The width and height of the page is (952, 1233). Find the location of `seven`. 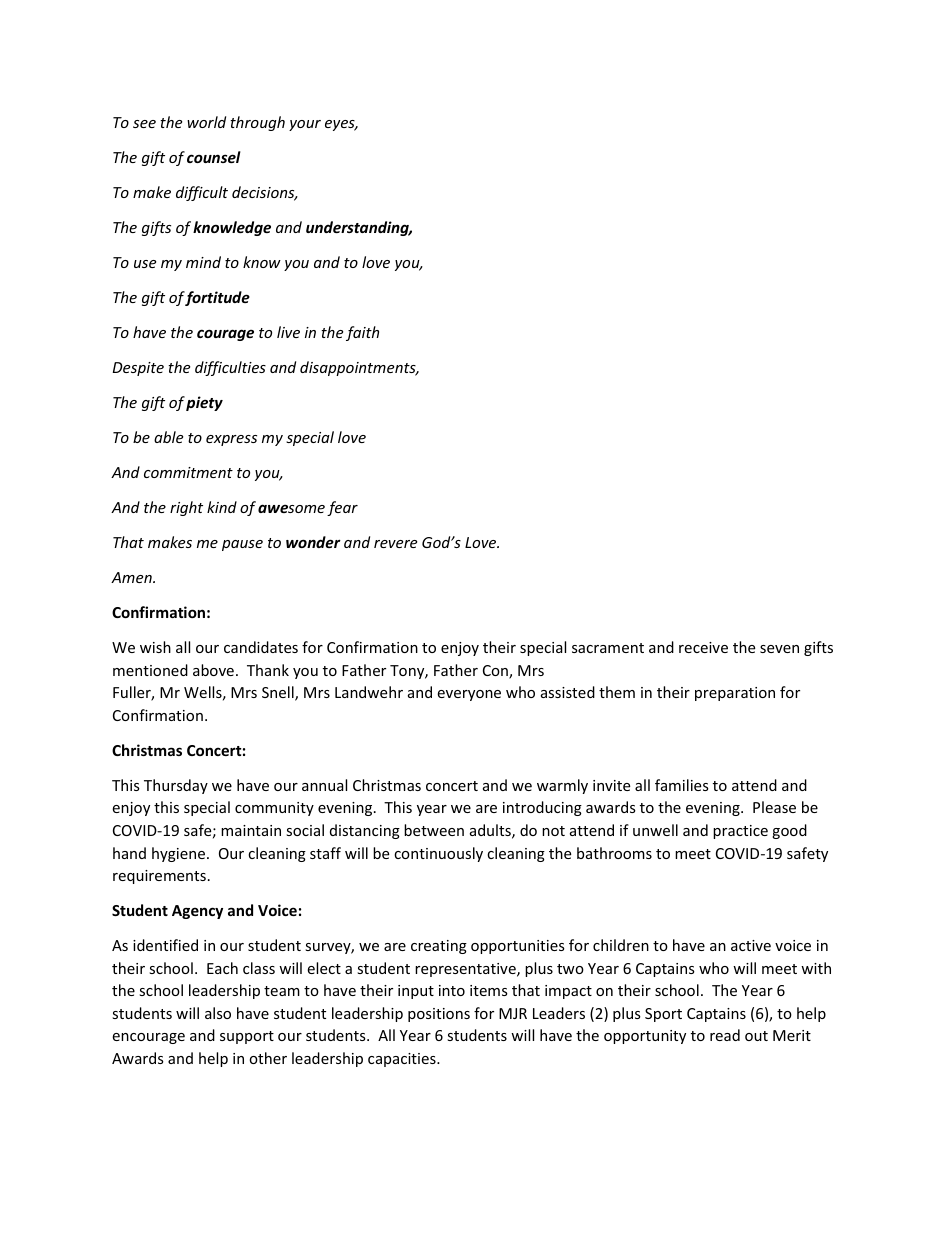

seven is located at coordinates (779, 649).
